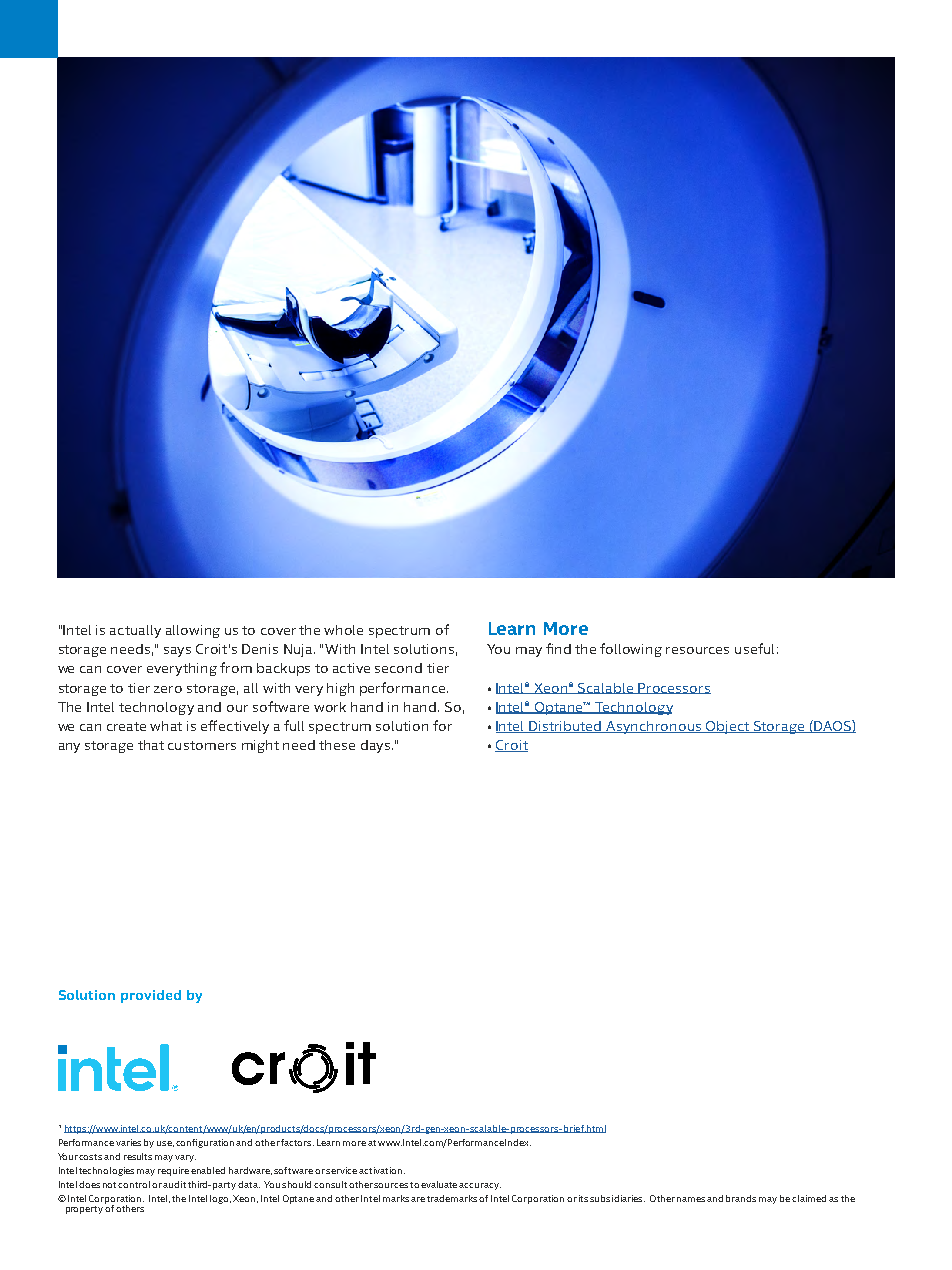 This screenshot has height=1270, width=952. Describe the element at coordinates (754, 648) in the screenshot. I see `useful` at that location.
